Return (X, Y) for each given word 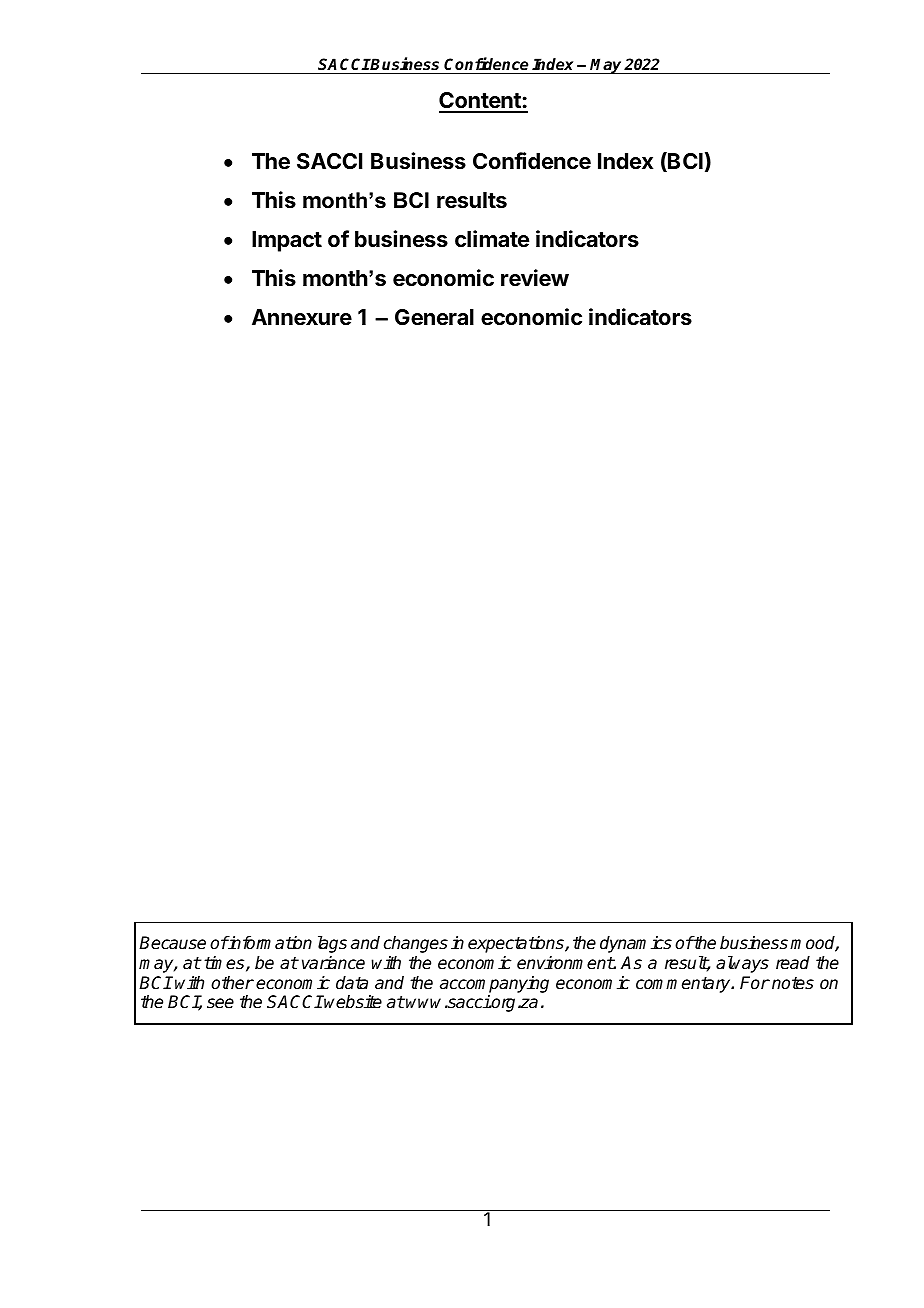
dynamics (636, 944)
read (793, 963)
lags (332, 944)
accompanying (494, 984)
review (535, 278)
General (434, 317)
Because (172, 943)
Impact (287, 241)
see (220, 1003)
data (352, 983)
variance (333, 963)
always (742, 964)
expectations (517, 944)
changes (416, 944)
